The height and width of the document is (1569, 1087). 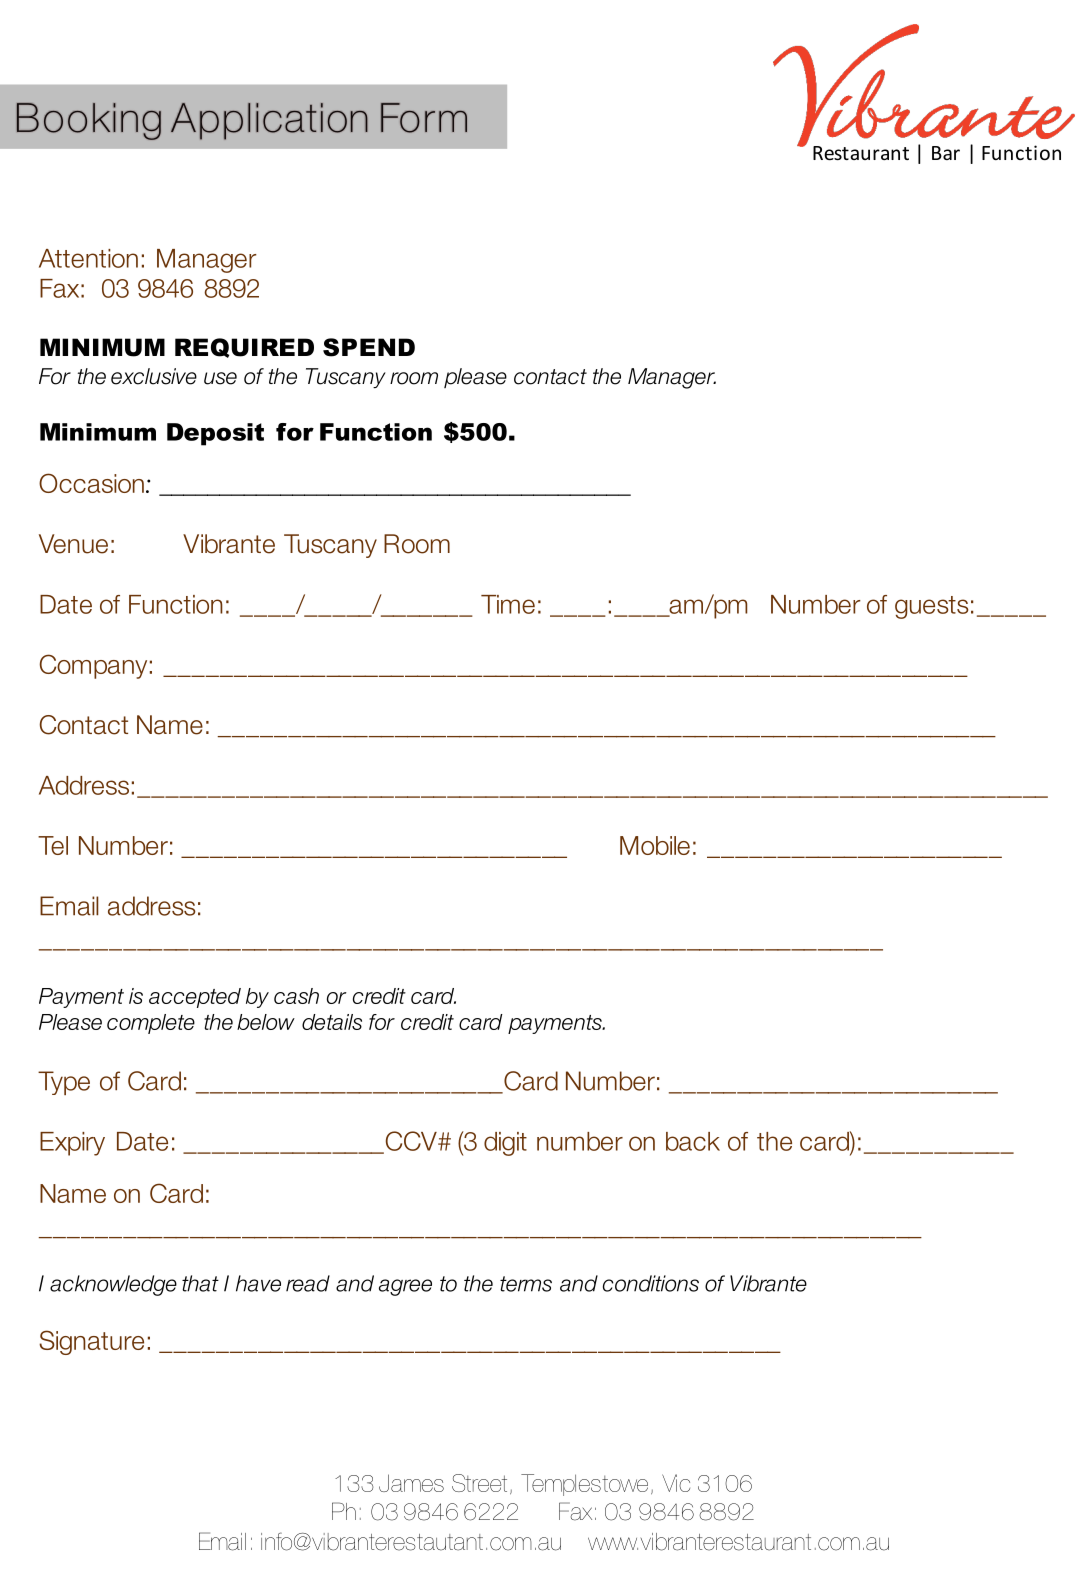 I want to click on Mobile, so click(x=655, y=845).
